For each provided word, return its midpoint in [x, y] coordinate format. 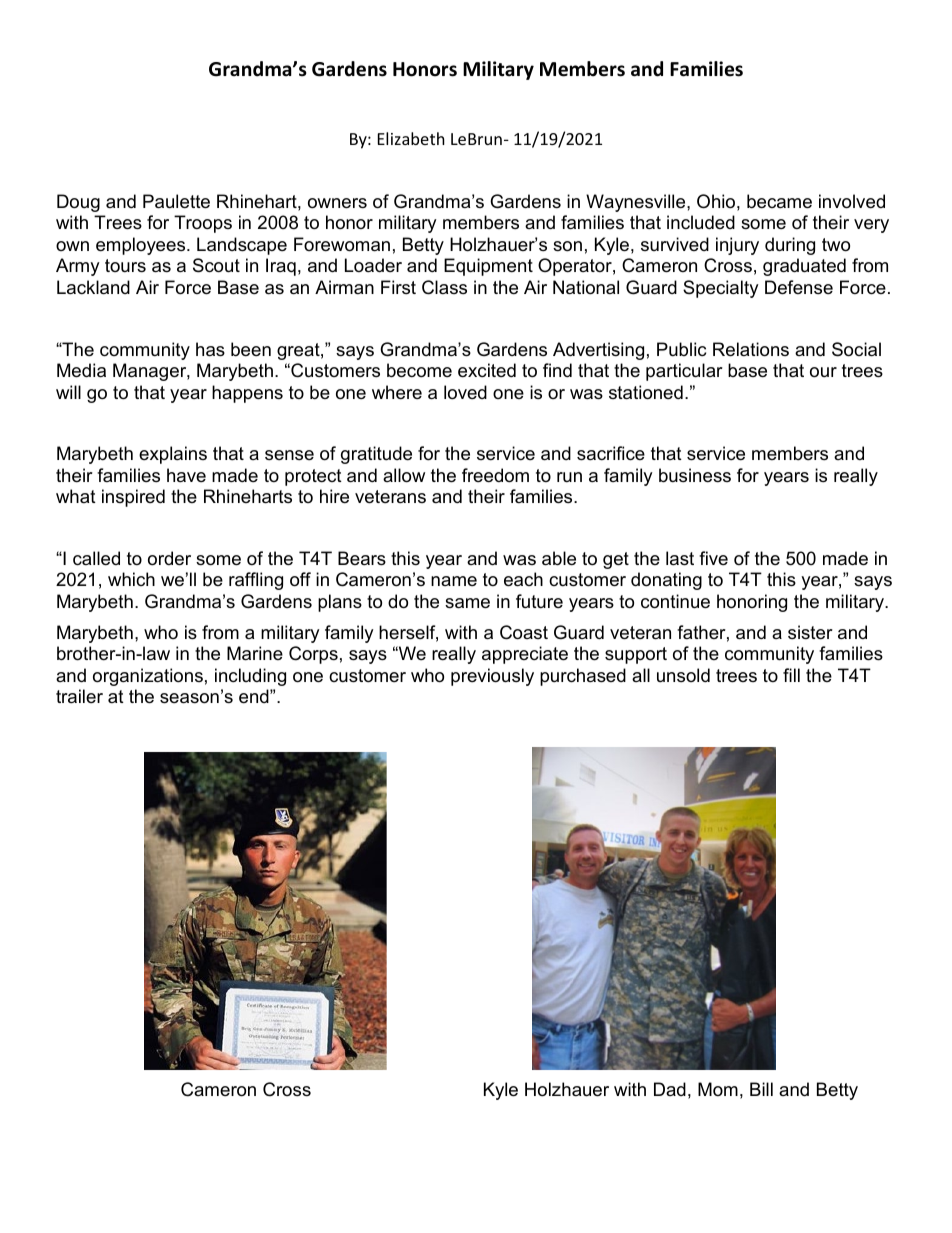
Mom [718, 1089]
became [779, 201]
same [467, 603]
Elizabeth [411, 138]
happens [247, 394]
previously [492, 677]
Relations [751, 349]
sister [810, 632]
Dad [670, 1089]
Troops [203, 224]
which [131, 579]
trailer [79, 696]
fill [791, 675]
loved [465, 392]
